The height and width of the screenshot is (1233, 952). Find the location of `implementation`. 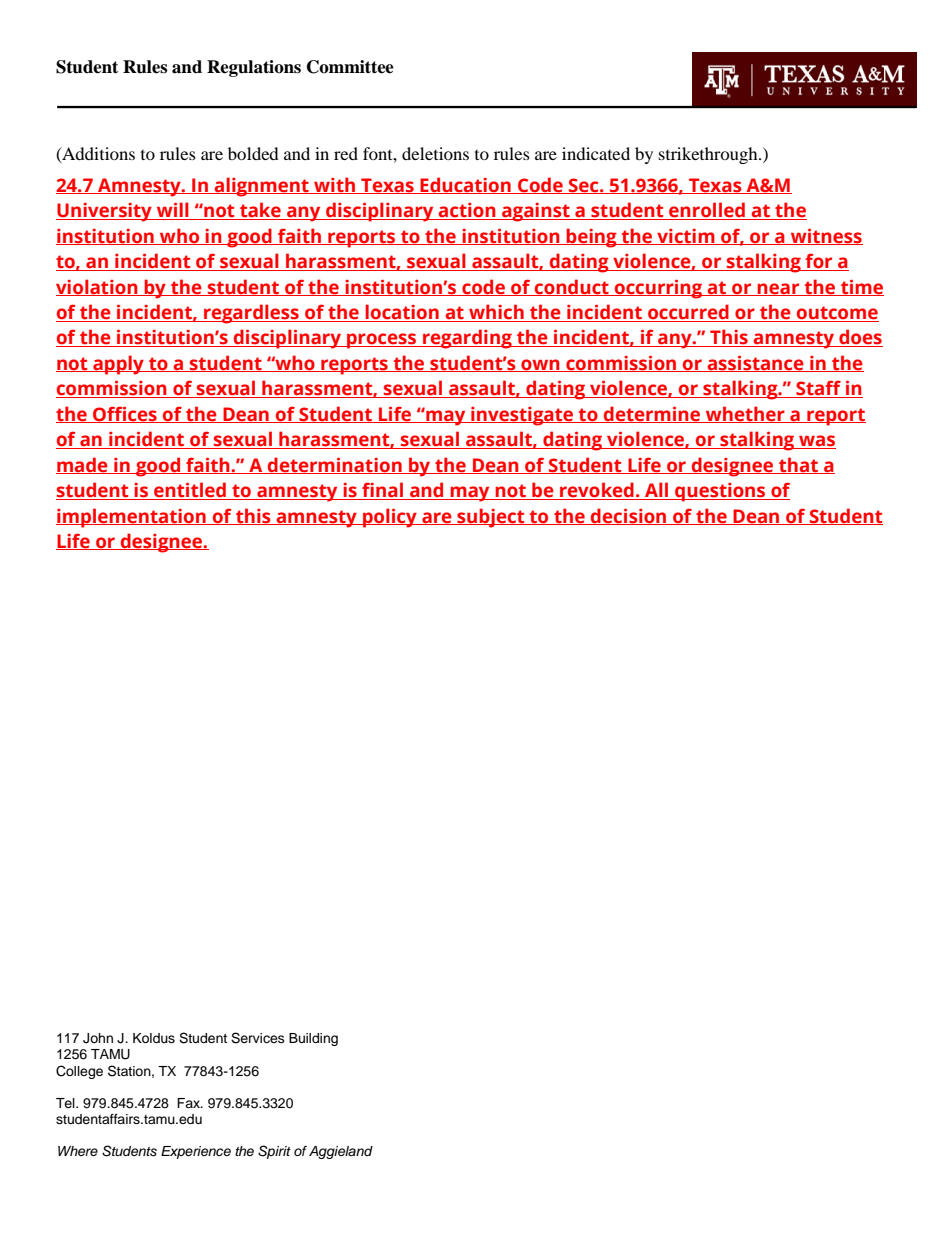

implementation is located at coordinates (132, 518).
